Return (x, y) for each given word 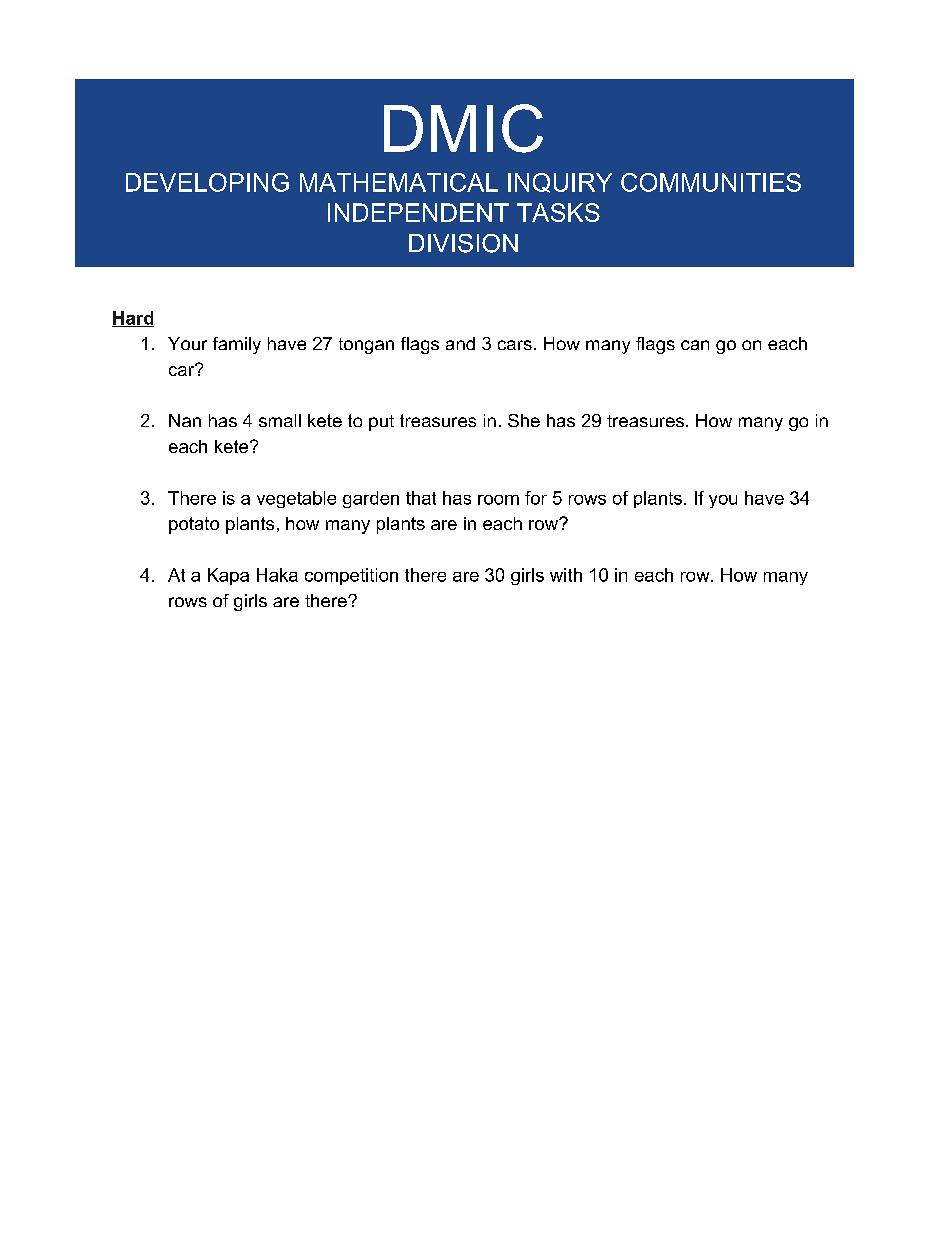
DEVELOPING (207, 182)
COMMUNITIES (711, 182)
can (695, 345)
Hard (133, 319)
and (460, 343)
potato (194, 525)
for (536, 498)
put (381, 423)
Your (187, 343)
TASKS (558, 212)
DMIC (463, 128)
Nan (185, 420)
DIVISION (463, 243)
